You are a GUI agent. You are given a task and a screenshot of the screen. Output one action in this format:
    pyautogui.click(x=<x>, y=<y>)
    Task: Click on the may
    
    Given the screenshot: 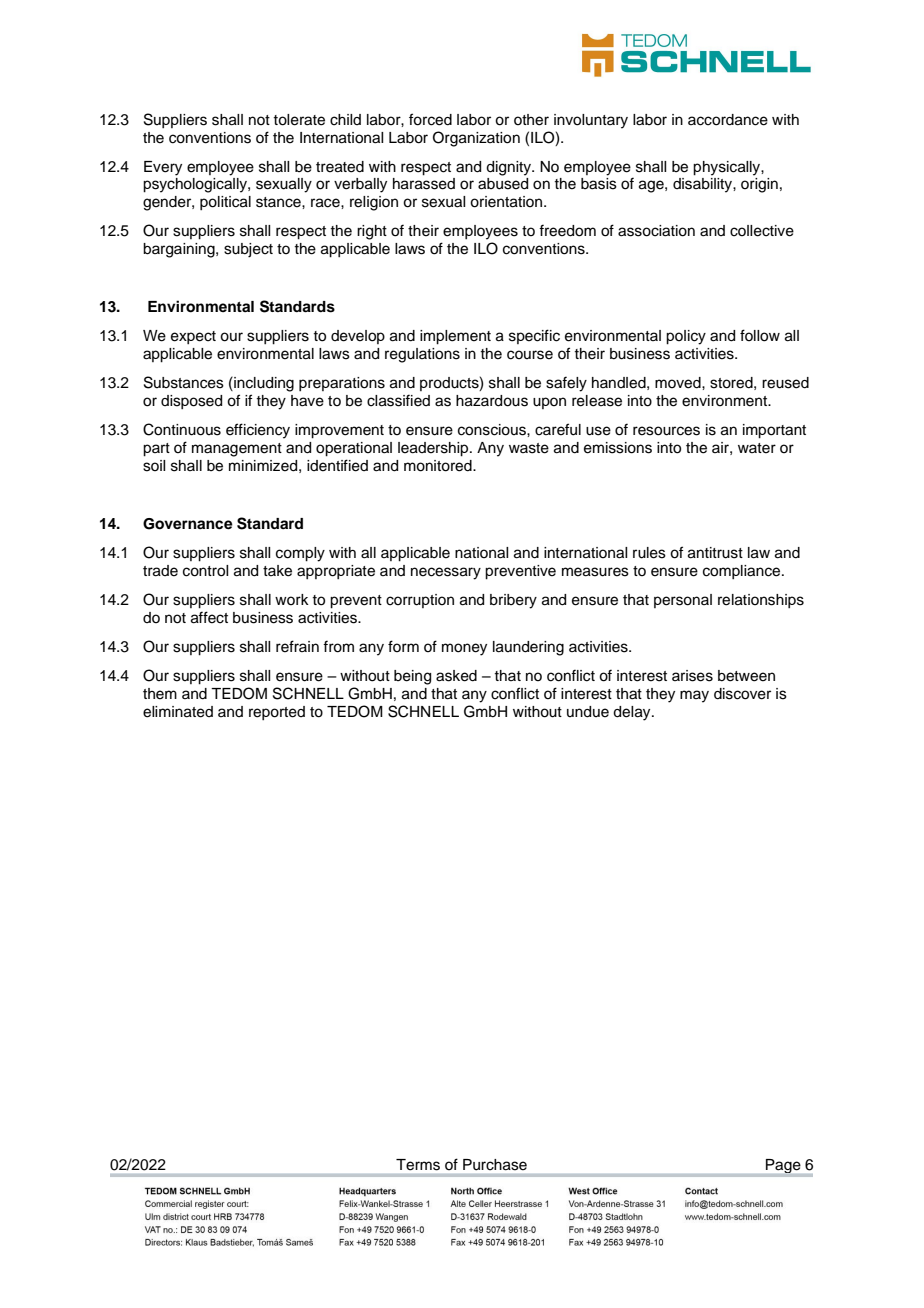 What is the action you would take?
    pyautogui.click(x=694, y=696)
